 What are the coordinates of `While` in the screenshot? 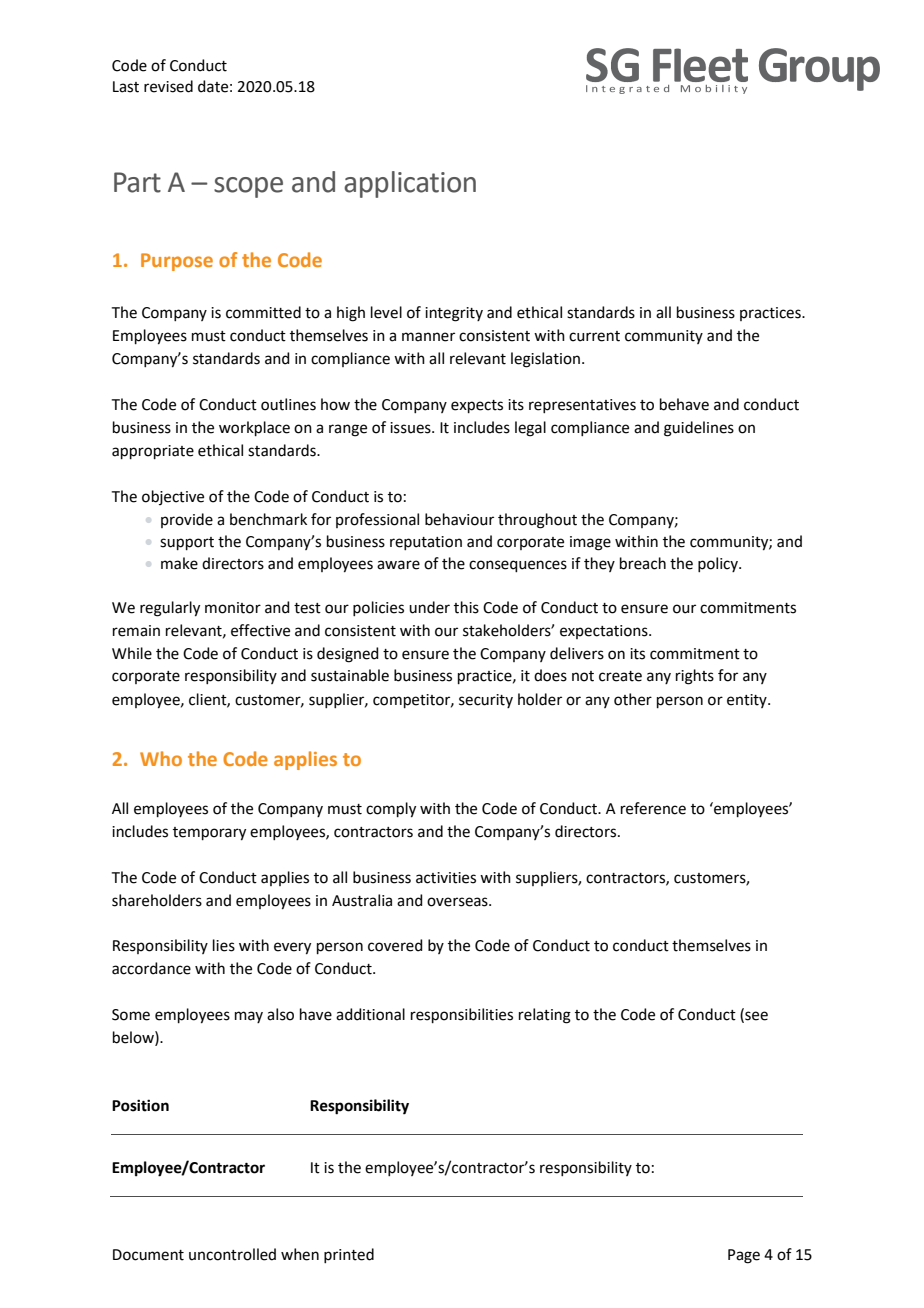 It's located at (132, 653).
